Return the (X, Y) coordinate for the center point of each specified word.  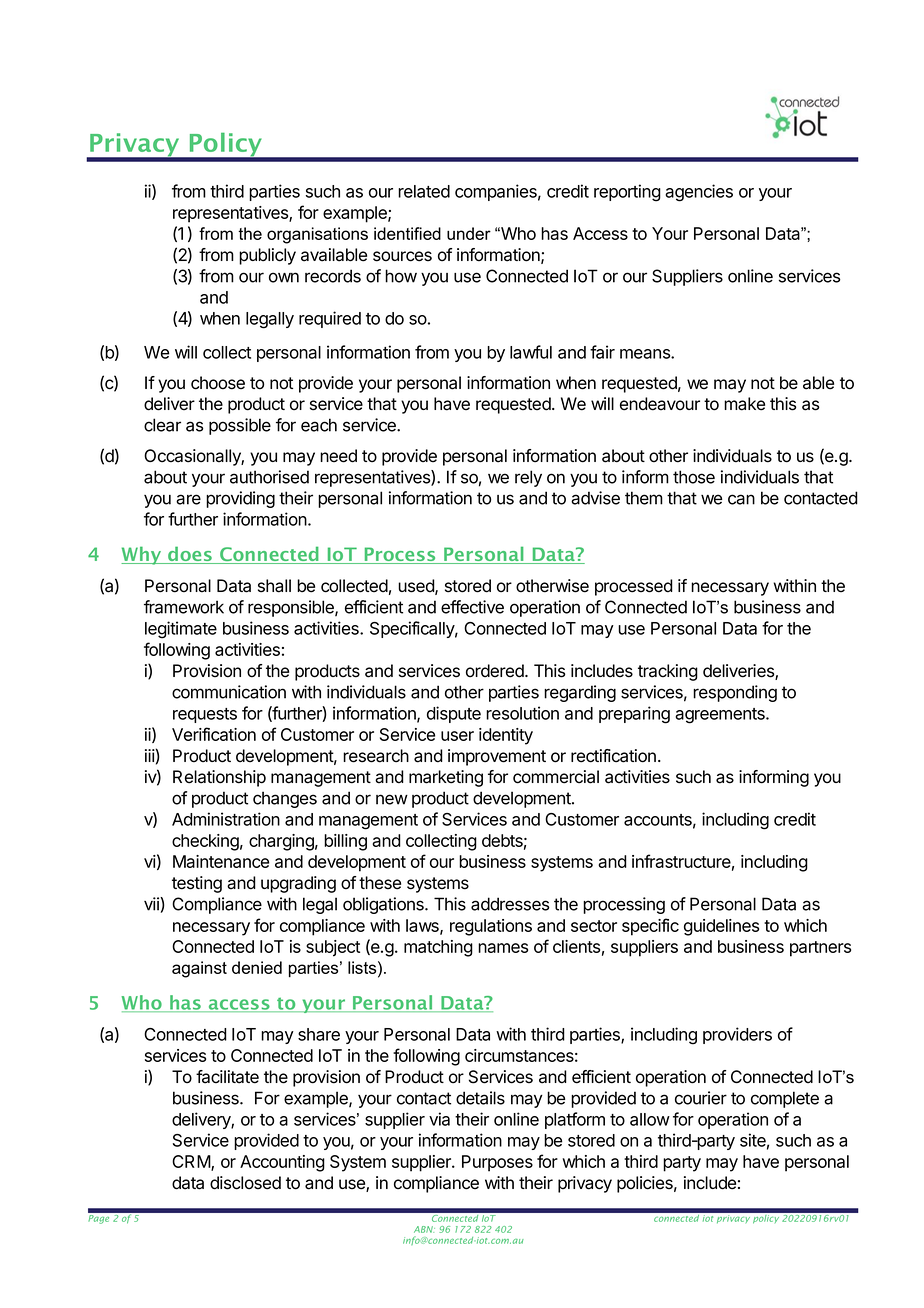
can (741, 499)
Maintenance (221, 861)
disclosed (245, 1183)
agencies (699, 193)
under (469, 233)
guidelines (721, 927)
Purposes (497, 1163)
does (190, 555)
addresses (510, 904)
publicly (267, 256)
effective (472, 607)
